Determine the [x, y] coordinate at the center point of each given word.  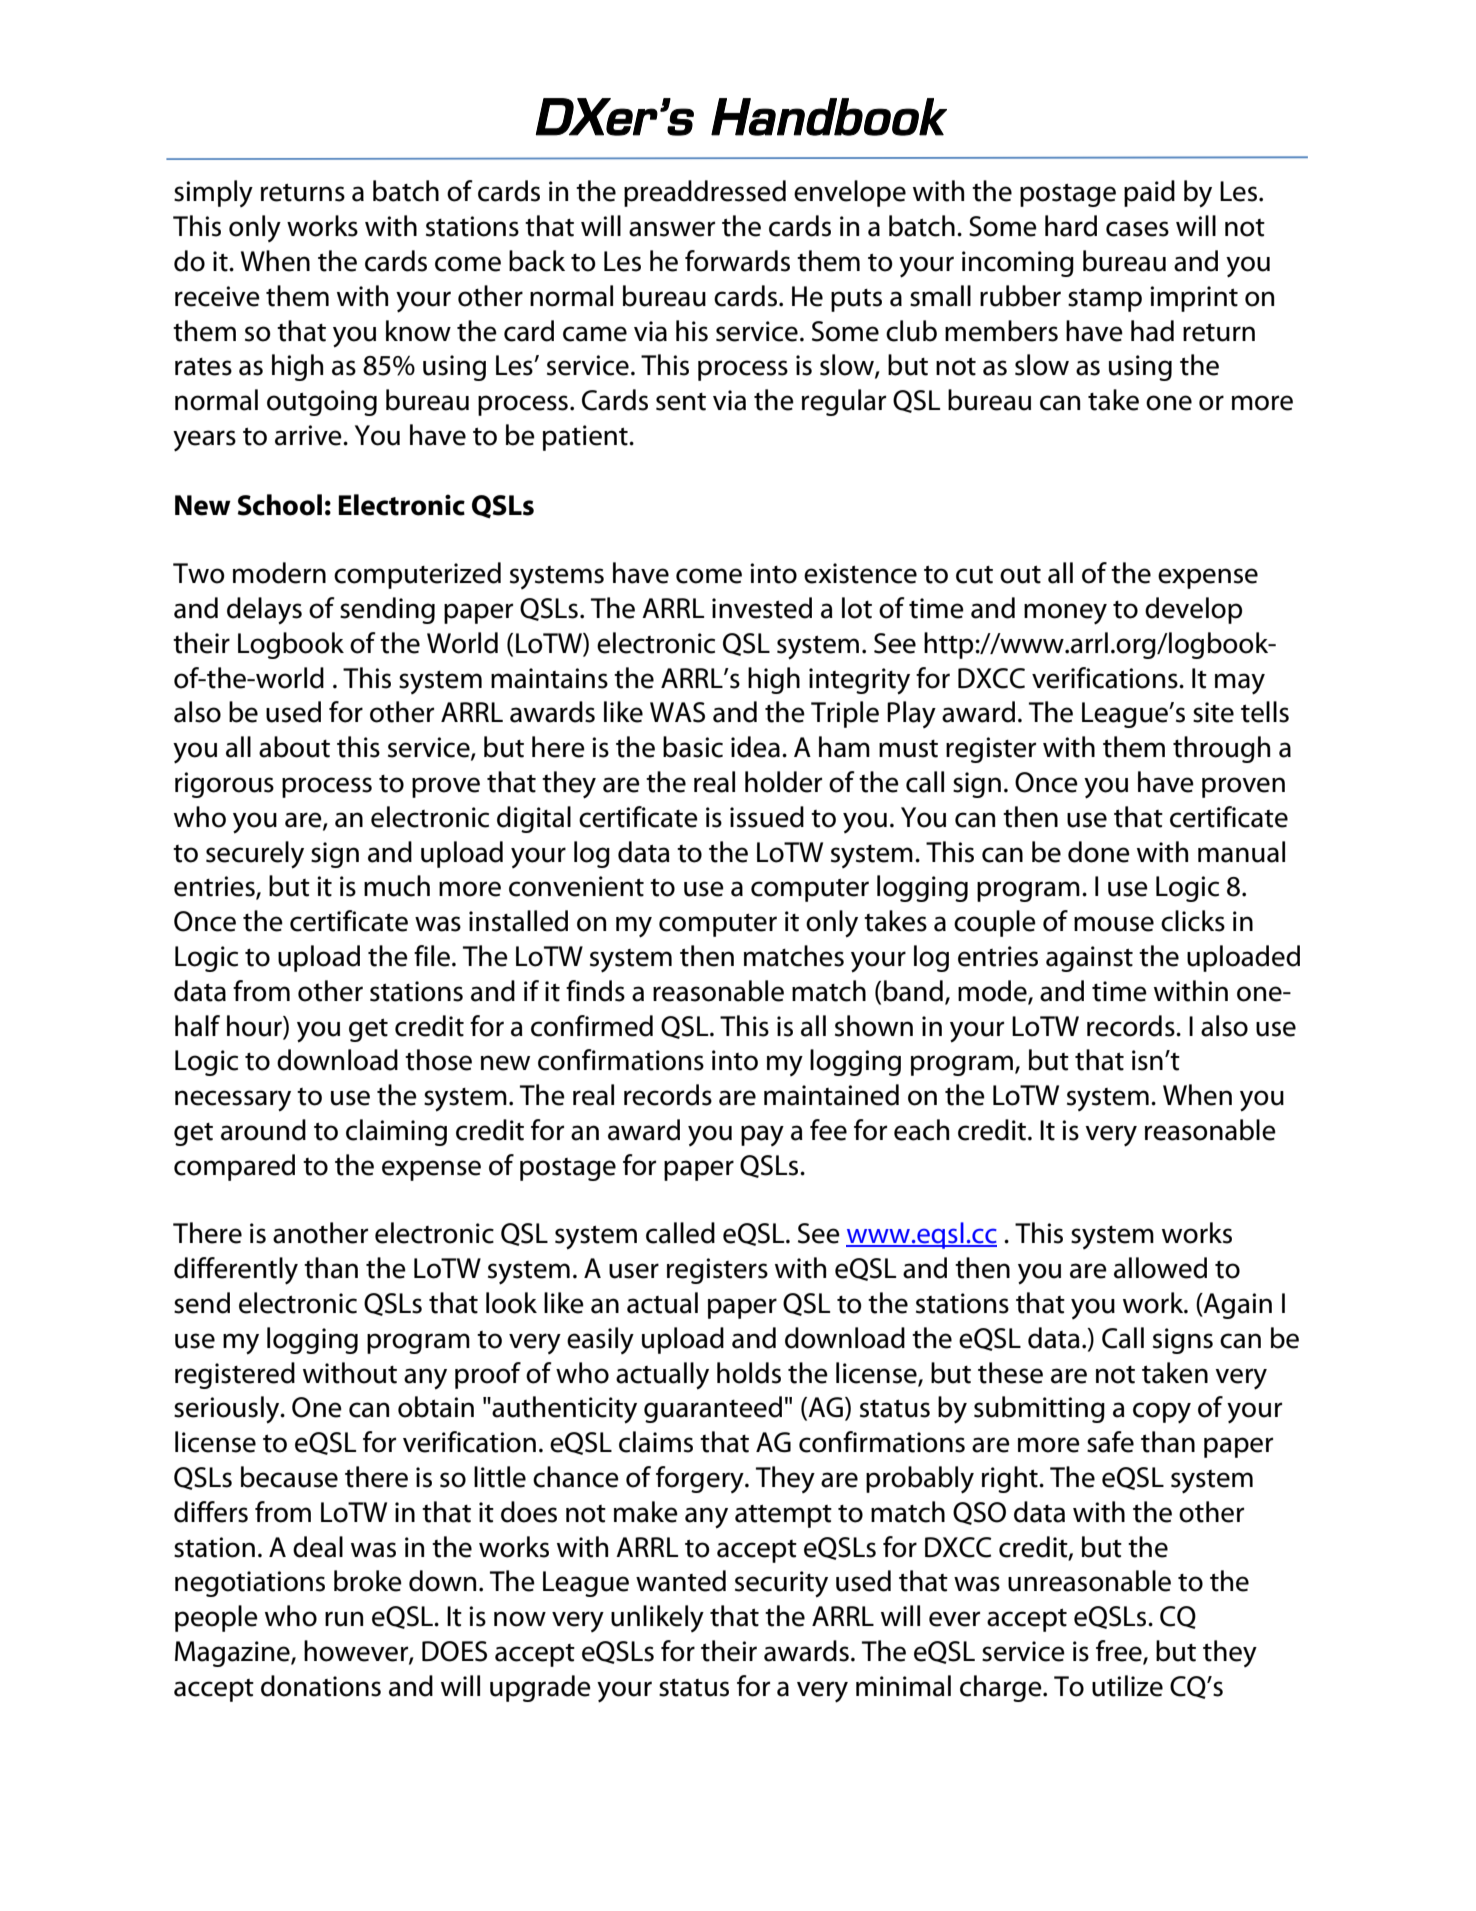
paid [1149, 193]
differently [236, 1271]
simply [213, 193]
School [280, 505]
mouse [1114, 924]
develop [1193, 610]
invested [762, 608]
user [634, 1271]
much [397, 886]
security [781, 1584]
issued [767, 817]
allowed [1160, 1268]
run [344, 1619]
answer [672, 229]
